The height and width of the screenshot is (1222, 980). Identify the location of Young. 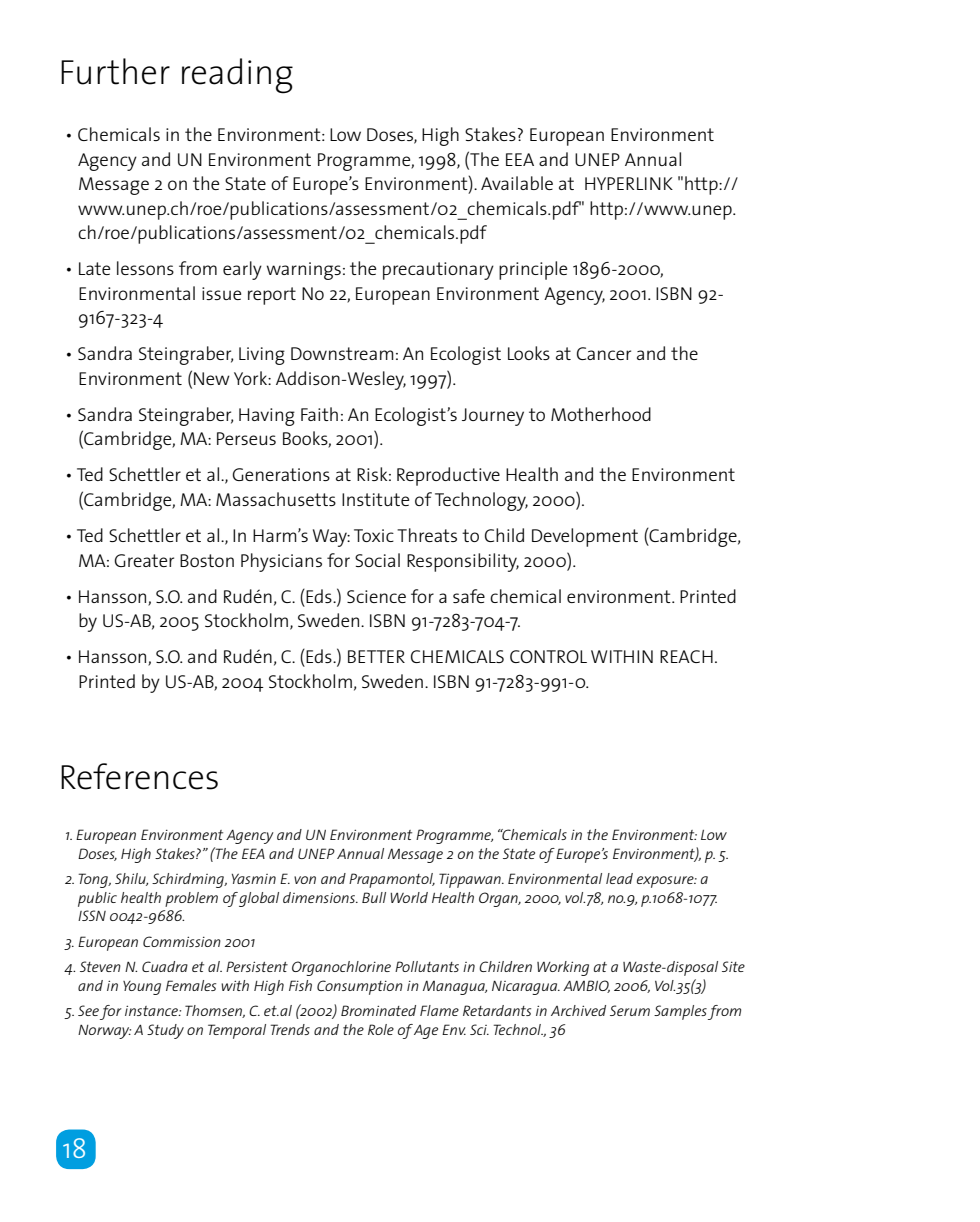
(142, 988).
